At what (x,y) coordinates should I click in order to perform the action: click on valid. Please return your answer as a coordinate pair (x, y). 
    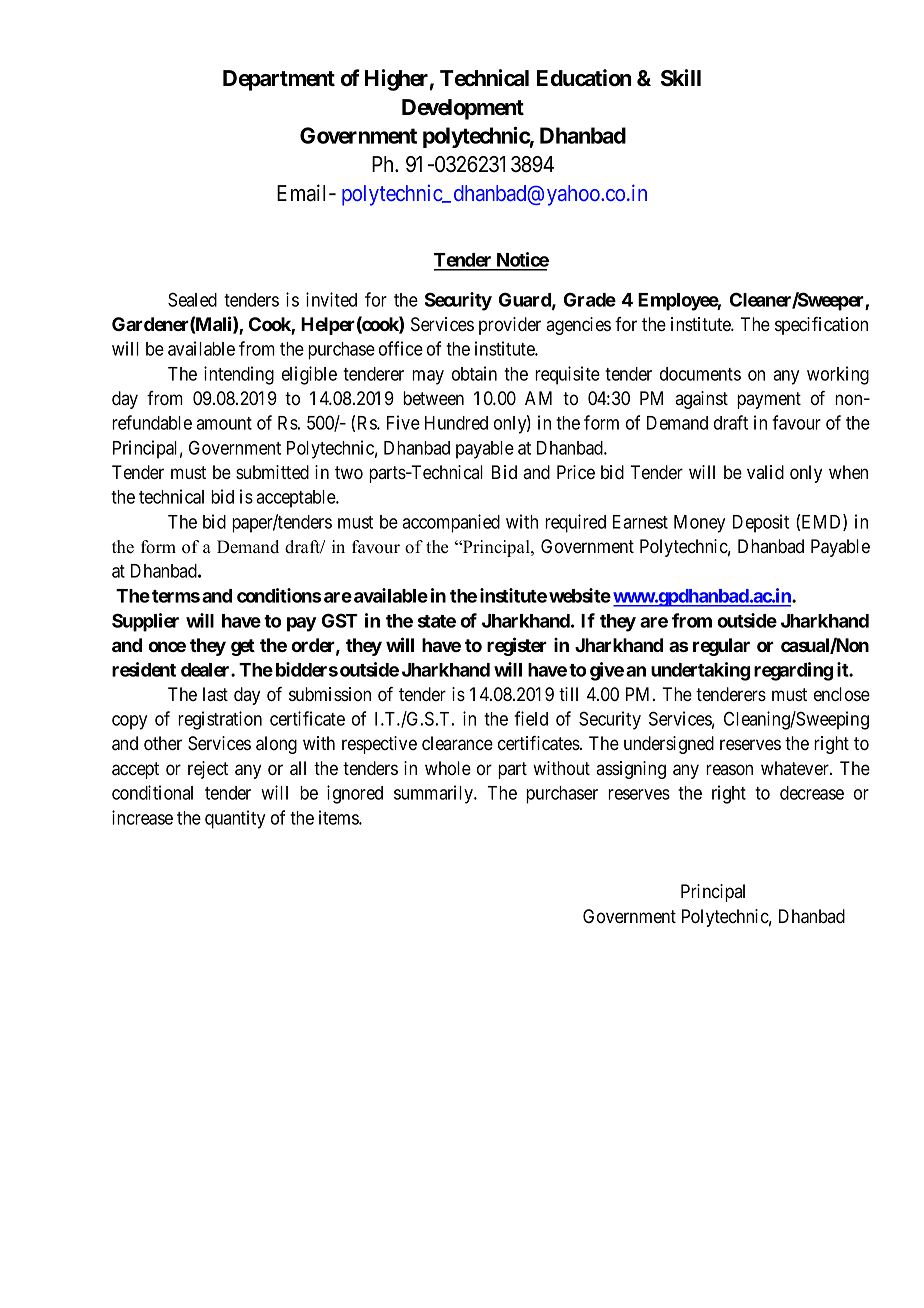
    Looking at the image, I should click on (765, 472).
